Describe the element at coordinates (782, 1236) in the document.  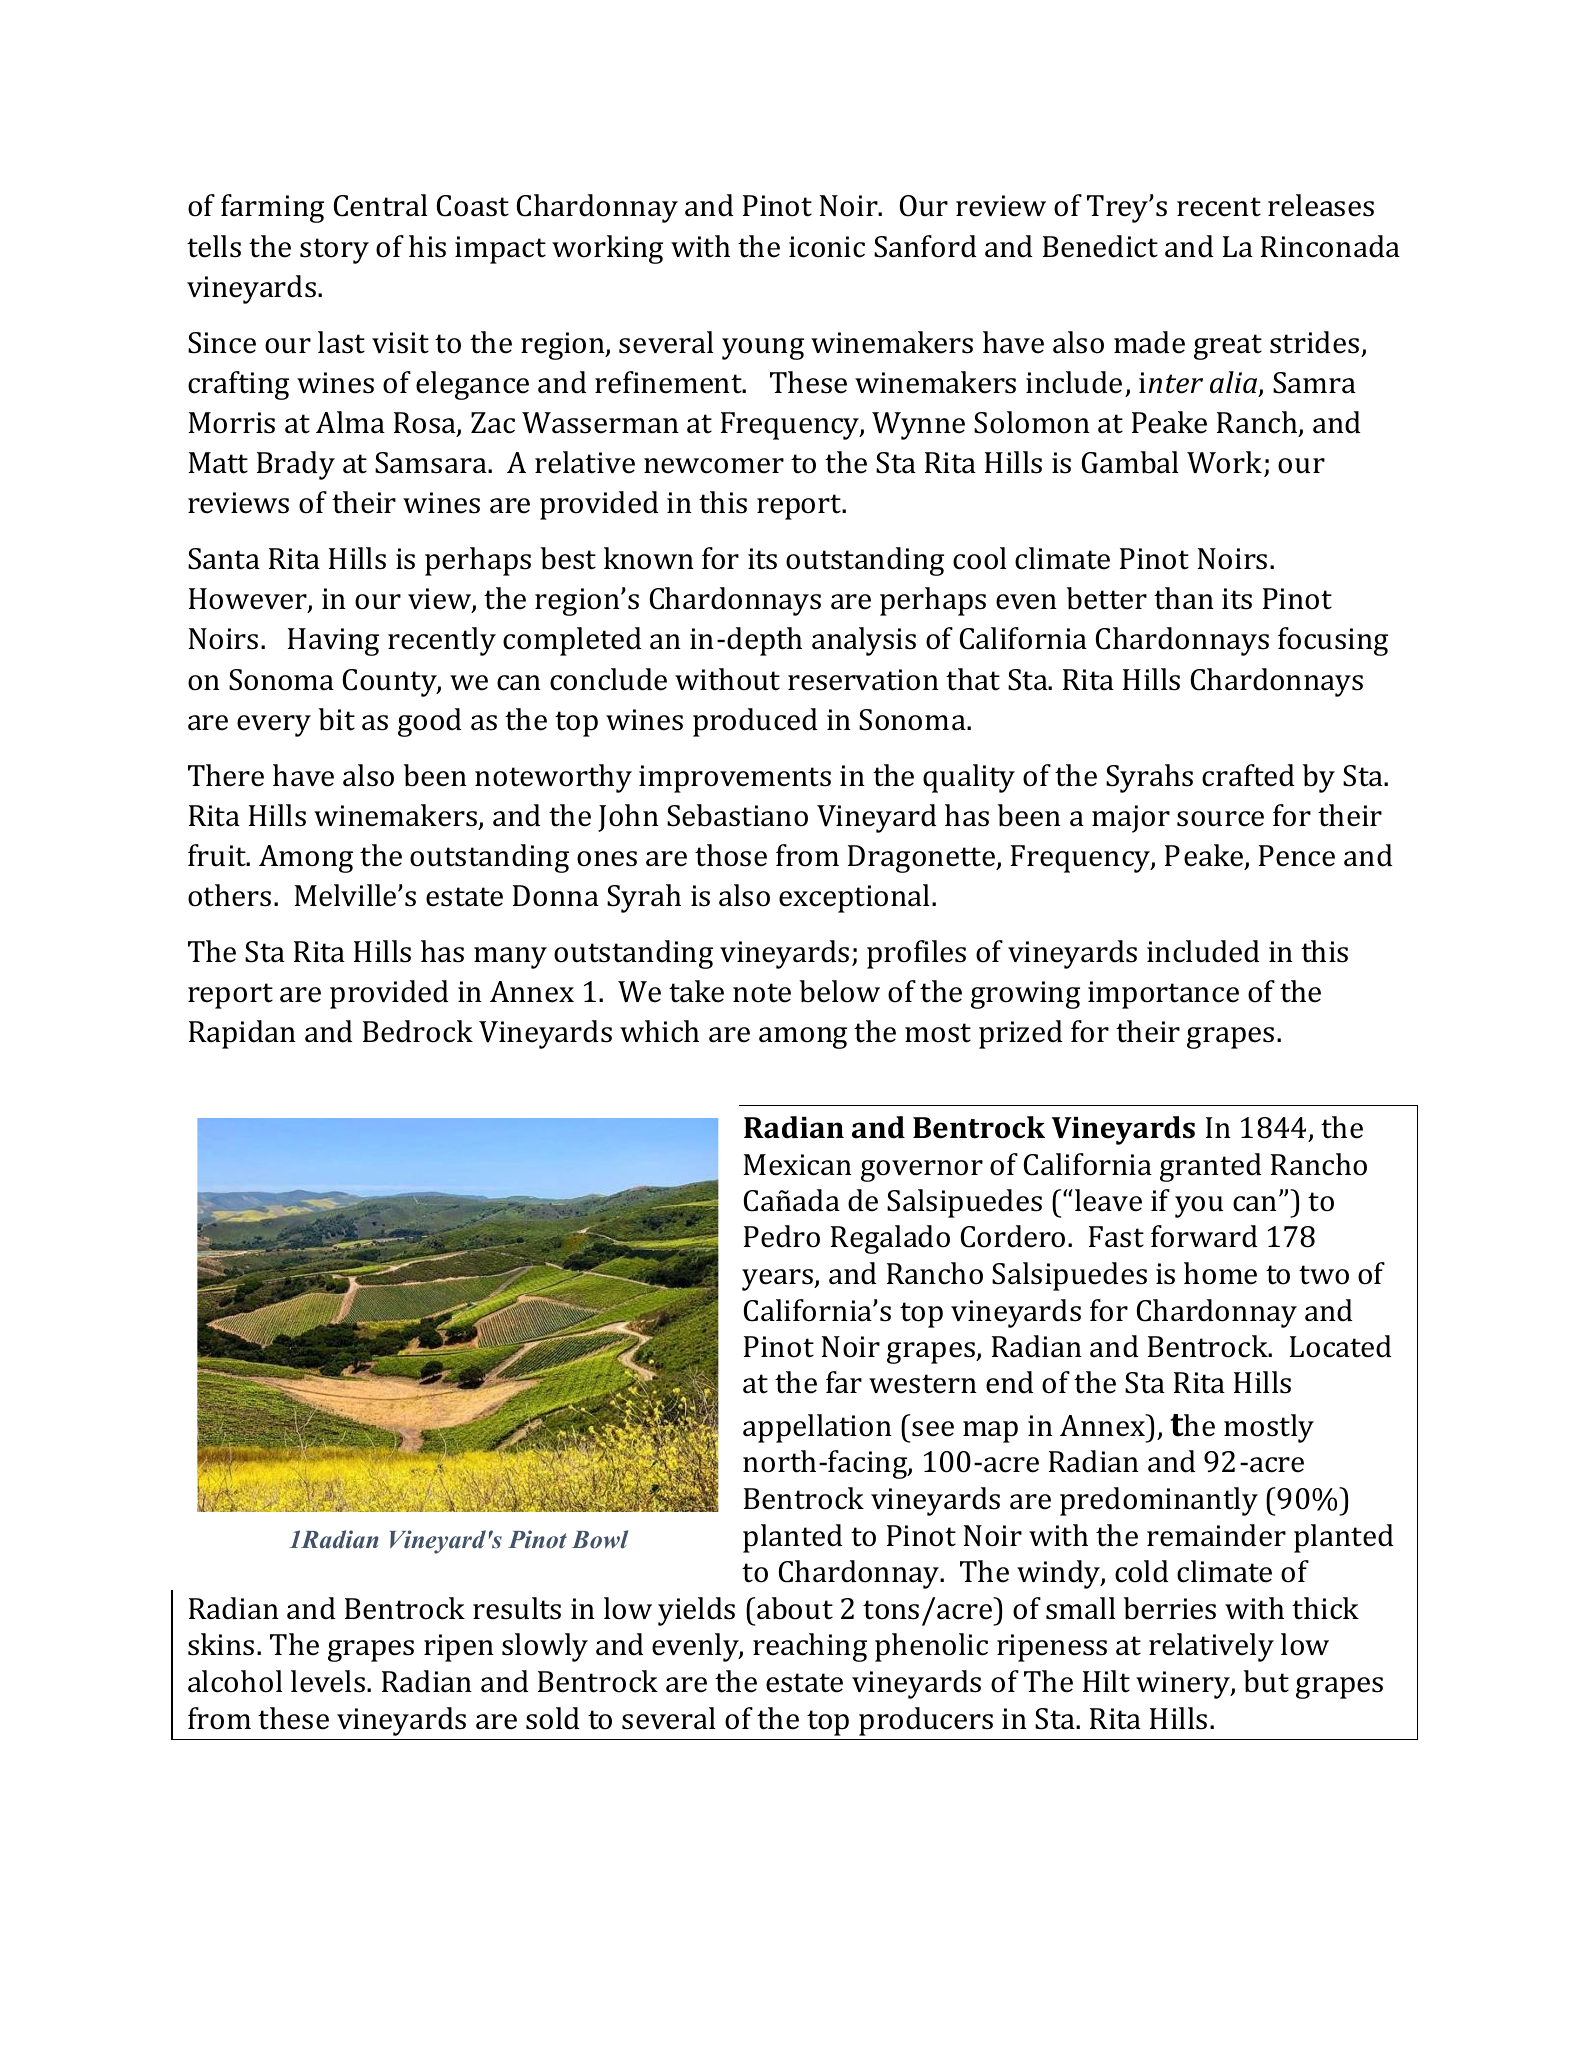
I see `Pedro` at that location.
